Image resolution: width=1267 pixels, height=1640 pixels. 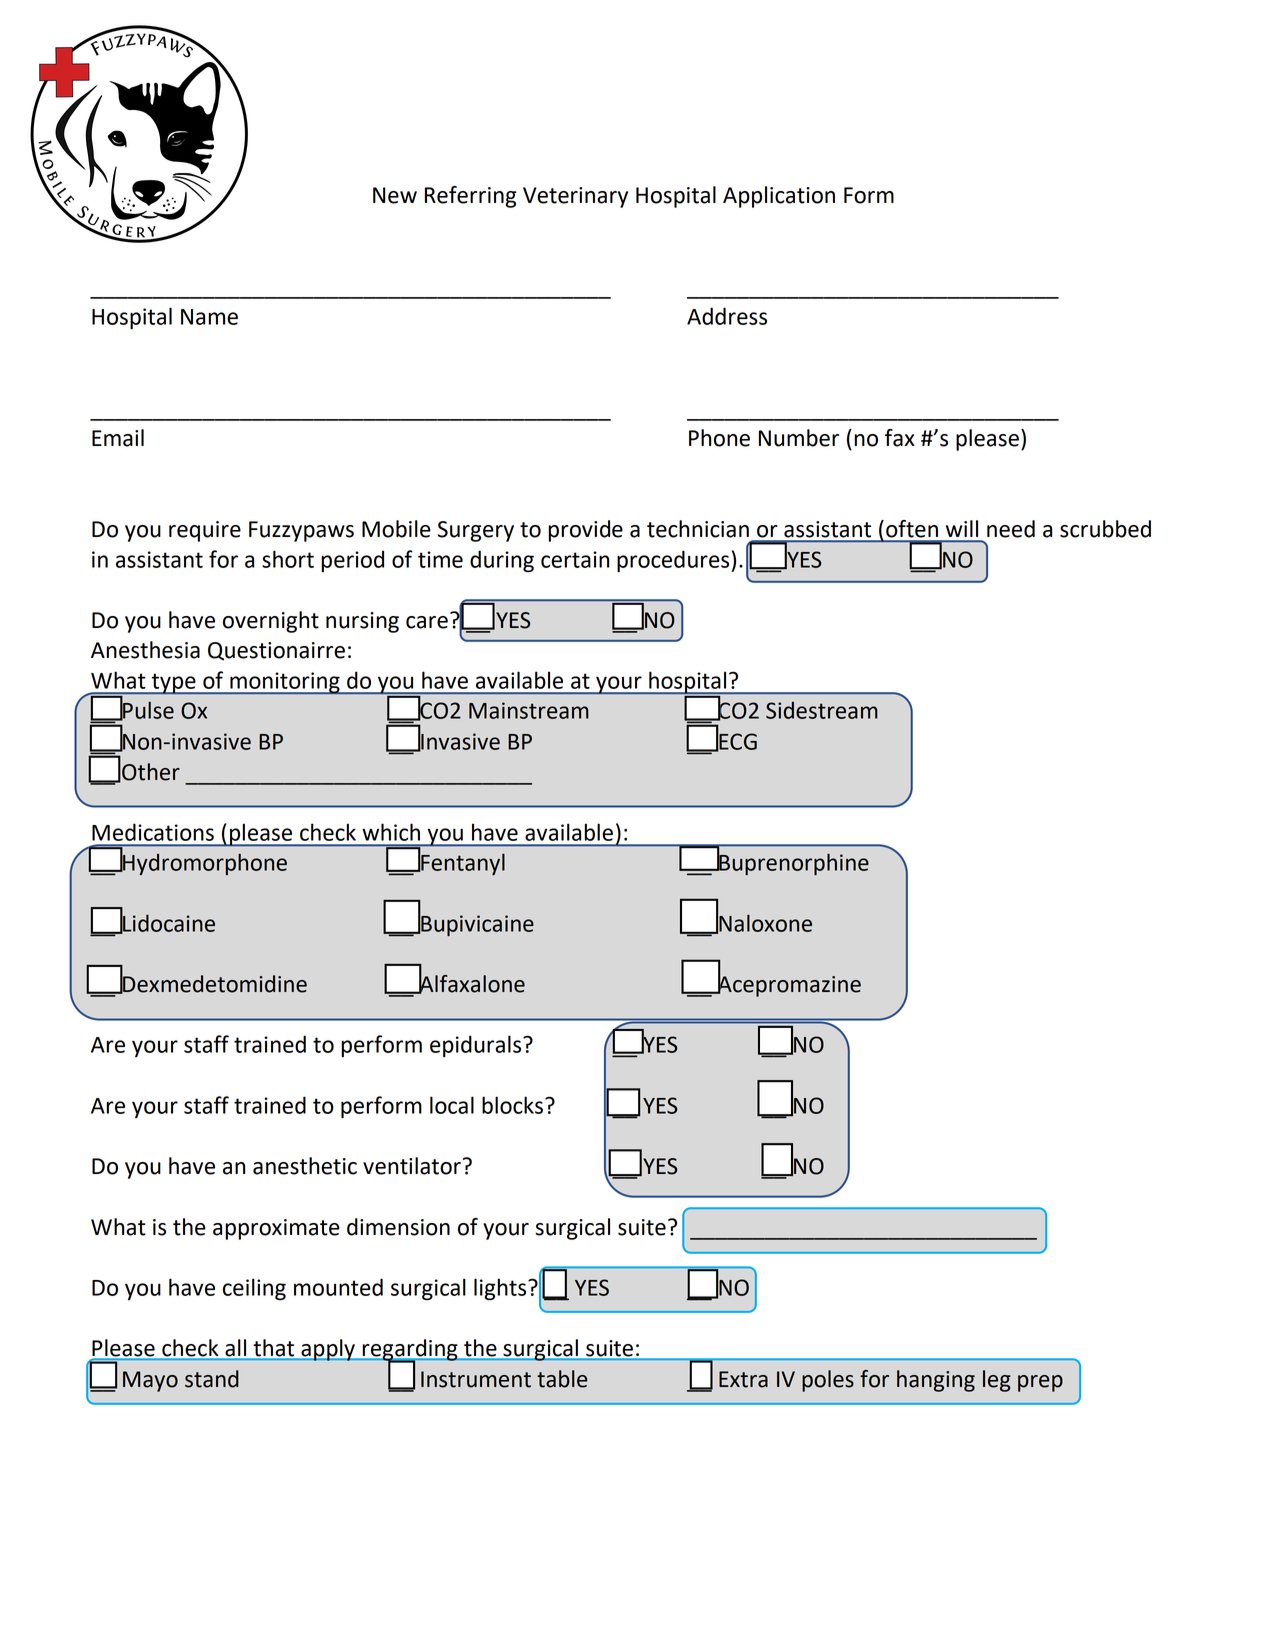 I want to click on Medications, so click(x=153, y=832).
